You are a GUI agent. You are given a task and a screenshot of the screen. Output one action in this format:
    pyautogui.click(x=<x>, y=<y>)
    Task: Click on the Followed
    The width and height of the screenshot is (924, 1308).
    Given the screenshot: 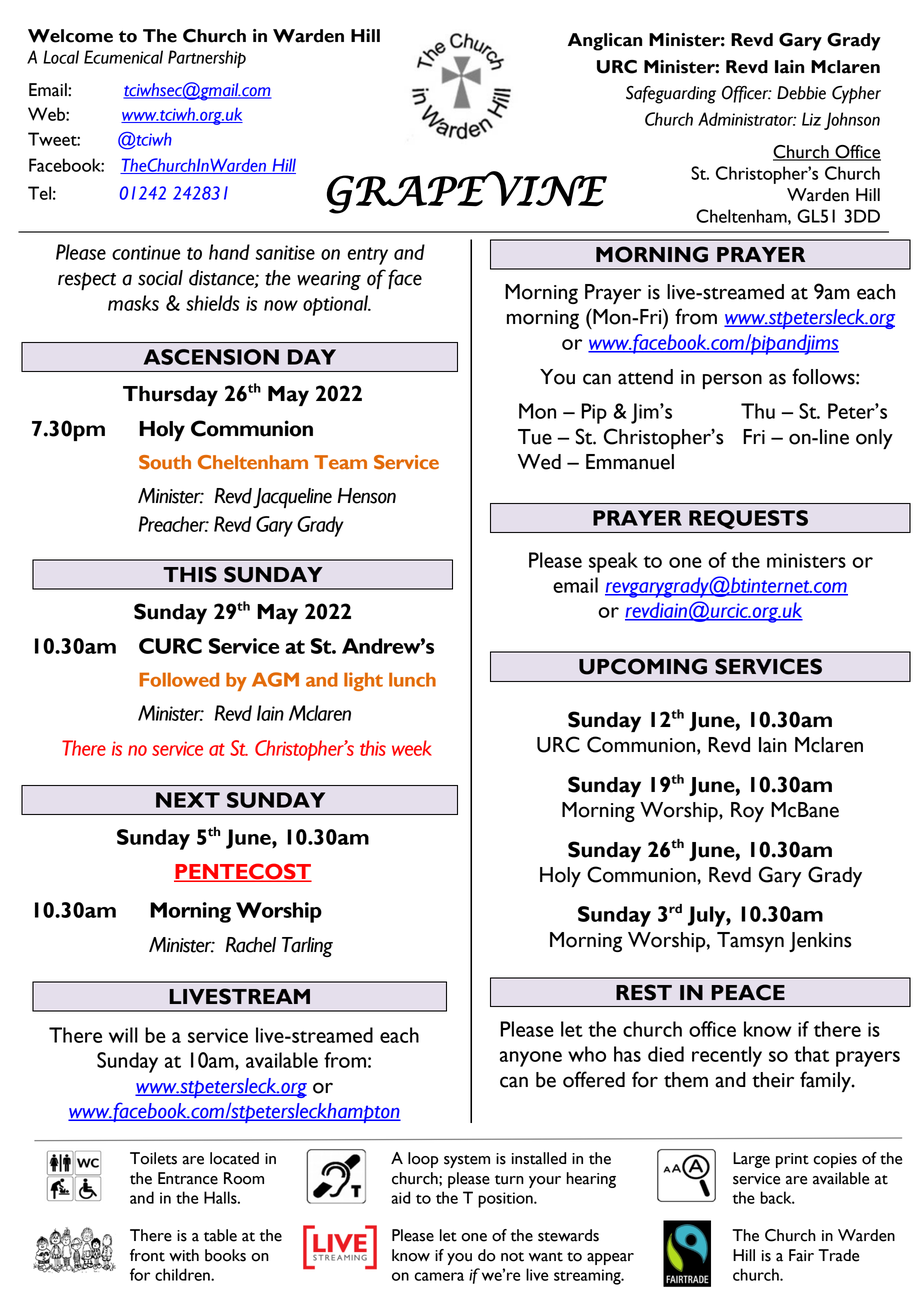 What is the action you would take?
    pyautogui.click(x=179, y=679)
